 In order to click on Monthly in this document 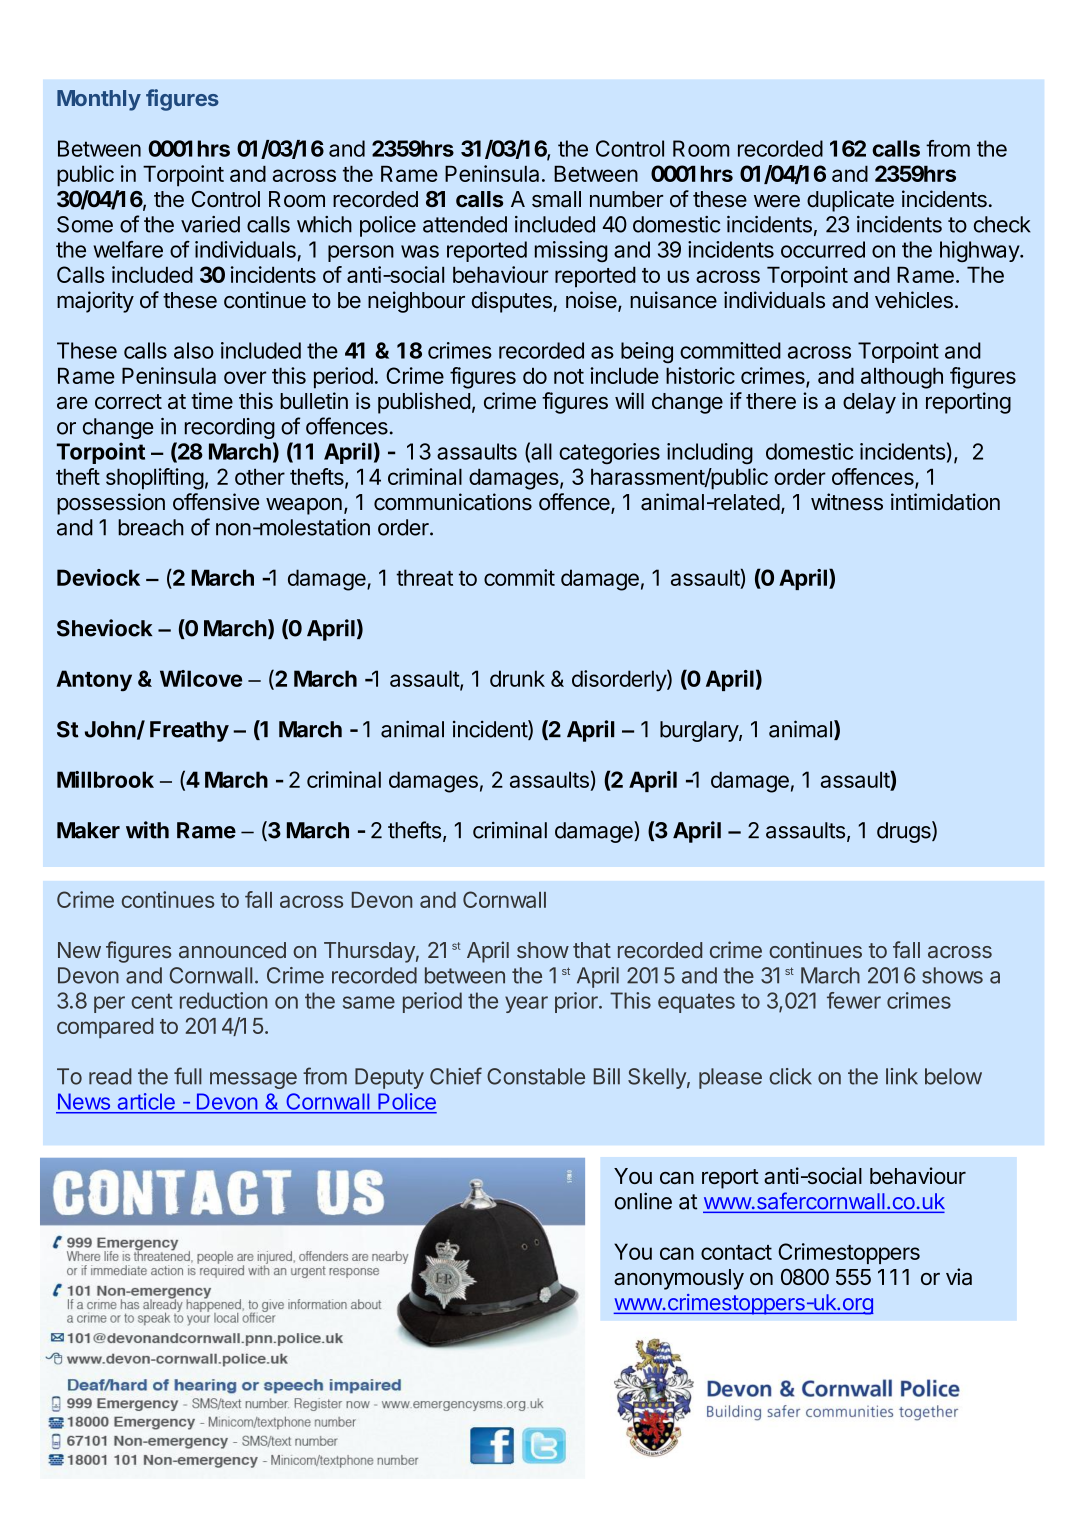, I will do `click(99, 100)`.
